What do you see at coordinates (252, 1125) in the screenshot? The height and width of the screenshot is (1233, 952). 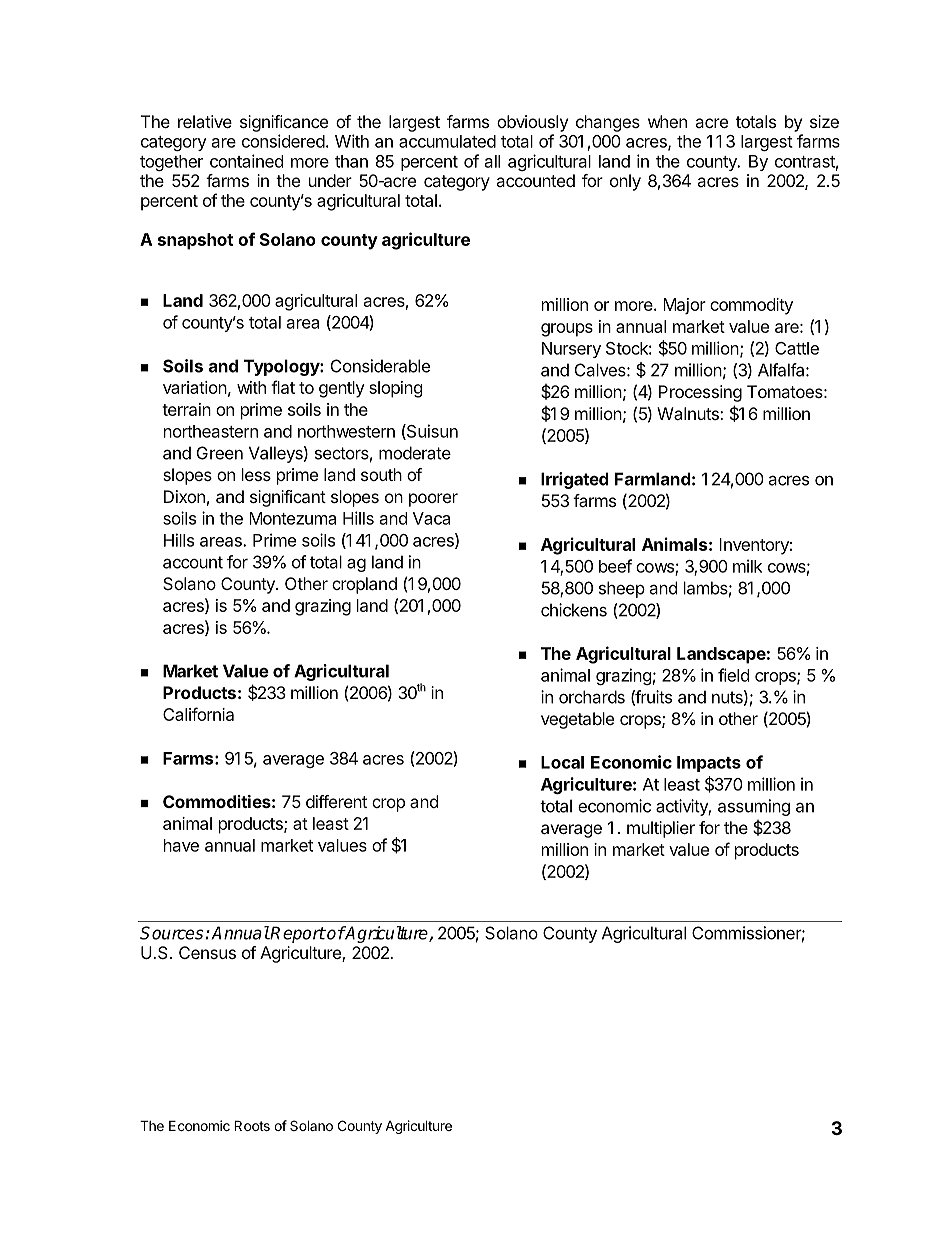 I see `Roots` at bounding box center [252, 1125].
